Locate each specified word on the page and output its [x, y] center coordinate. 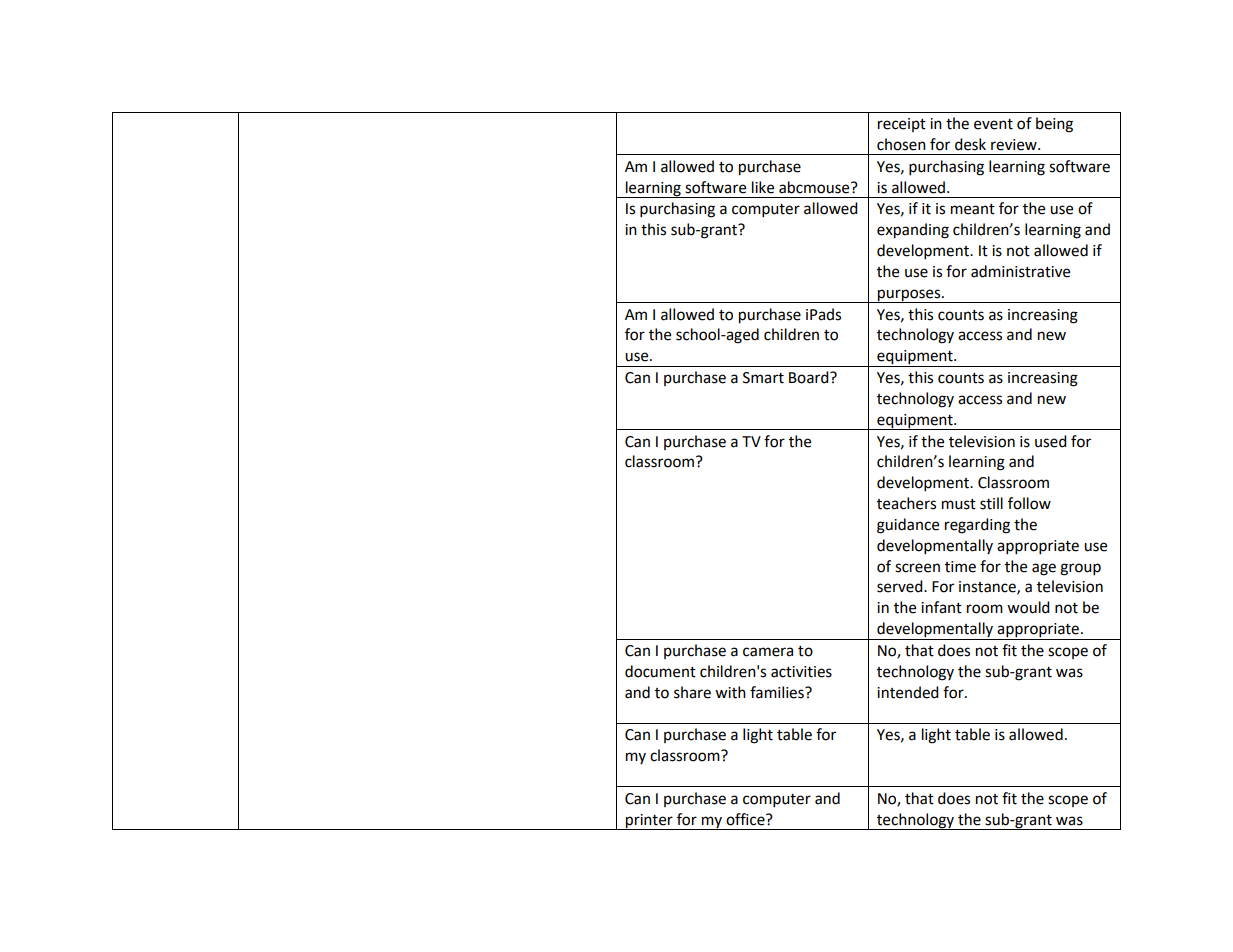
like [763, 187]
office [746, 819]
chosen [901, 144]
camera [768, 652]
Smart [763, 378]
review [1015, 145]
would [1028, 607]
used [1051, 441]
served [901, 586]
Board [810, 377]
